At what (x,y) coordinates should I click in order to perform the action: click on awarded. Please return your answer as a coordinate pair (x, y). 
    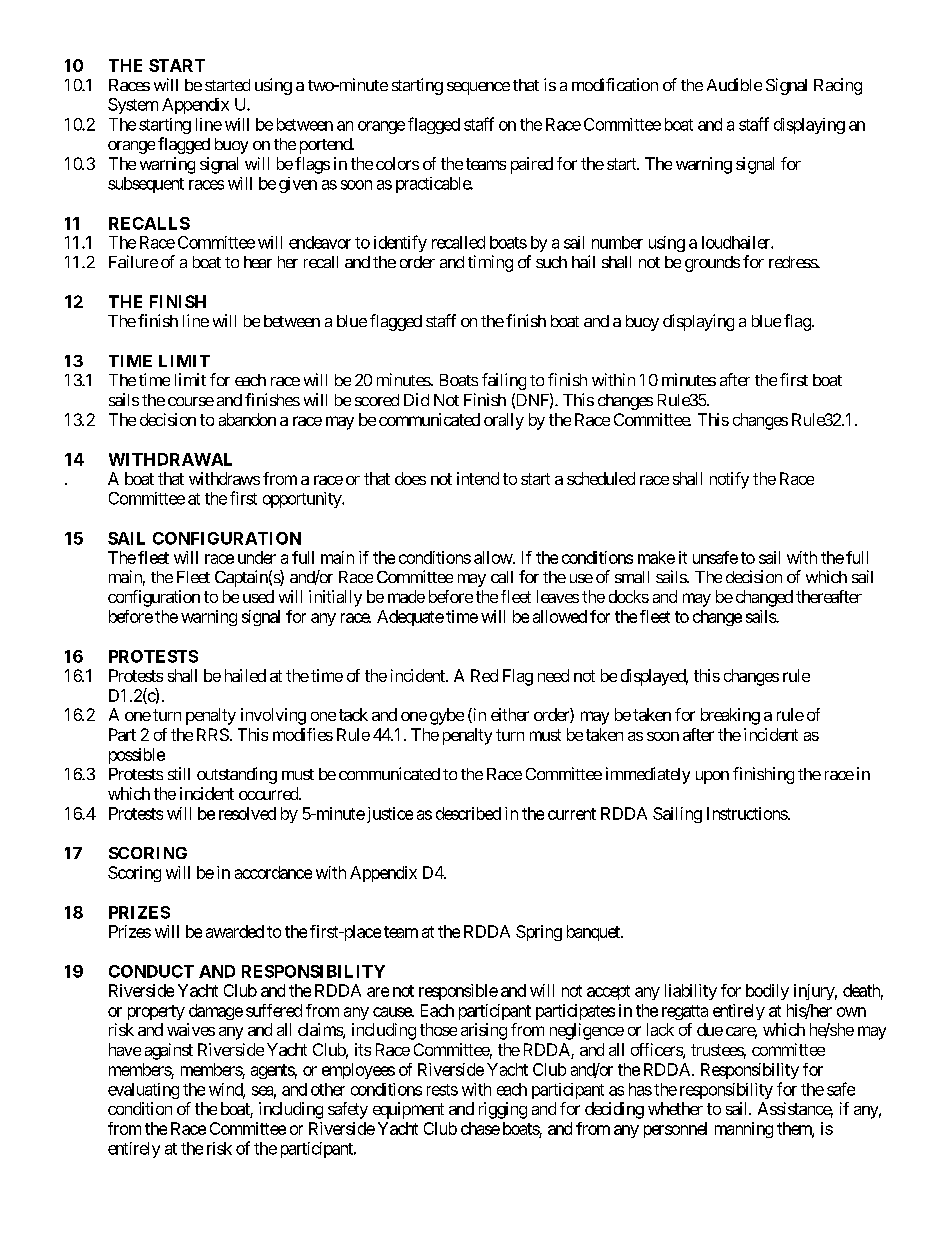
    Looking at the image, I should click on (235, 931).
